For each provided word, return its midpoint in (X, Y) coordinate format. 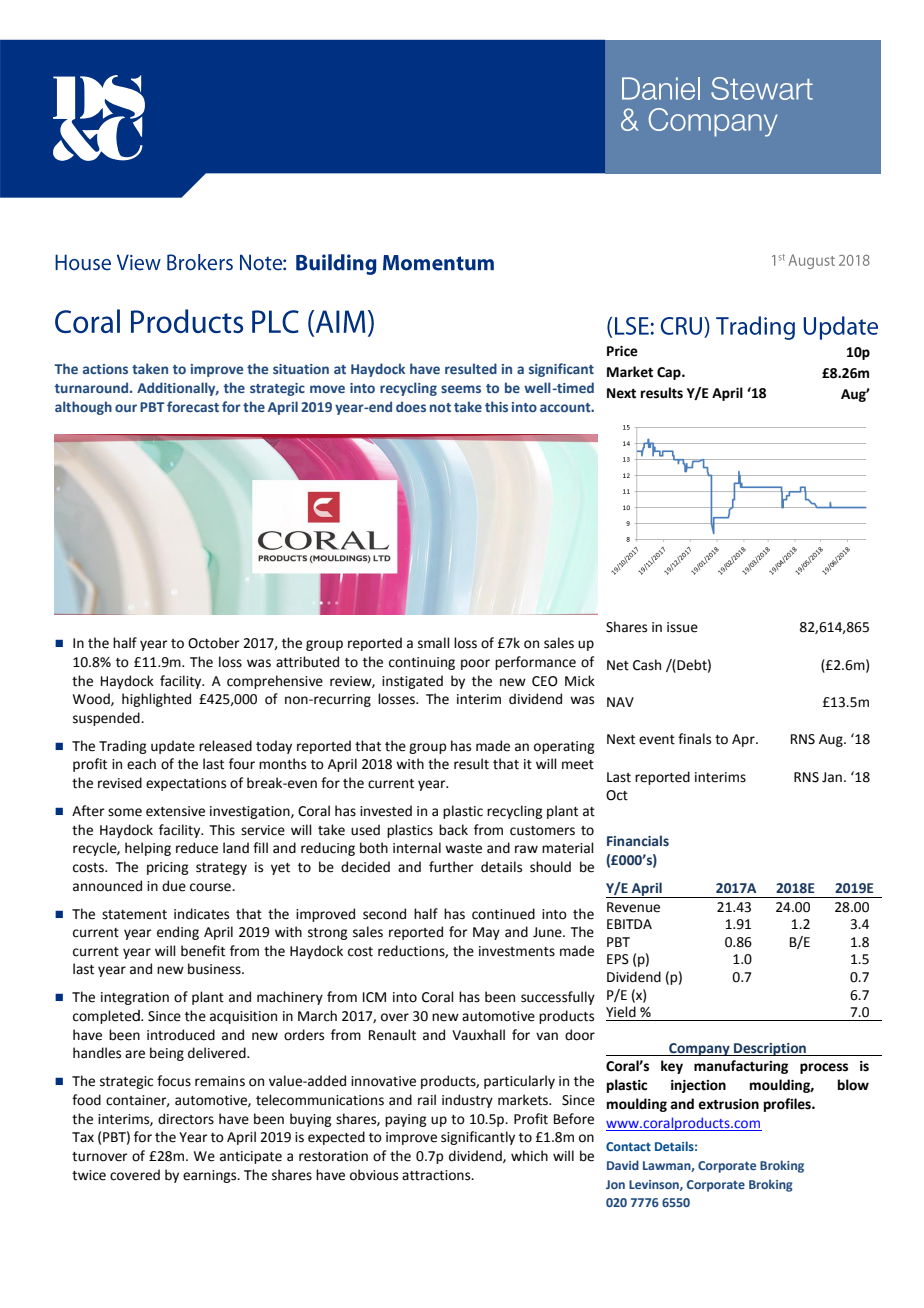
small (434, 643)
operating (564, 747)
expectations (186, 784)
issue (682, 627)
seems (461, 389)
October (214, 643)
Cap (670, 373)
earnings (211, 1176)
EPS (618, 959)
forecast (193, 406)
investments (517, 951)
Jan (832, 777)
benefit (203, 951)
